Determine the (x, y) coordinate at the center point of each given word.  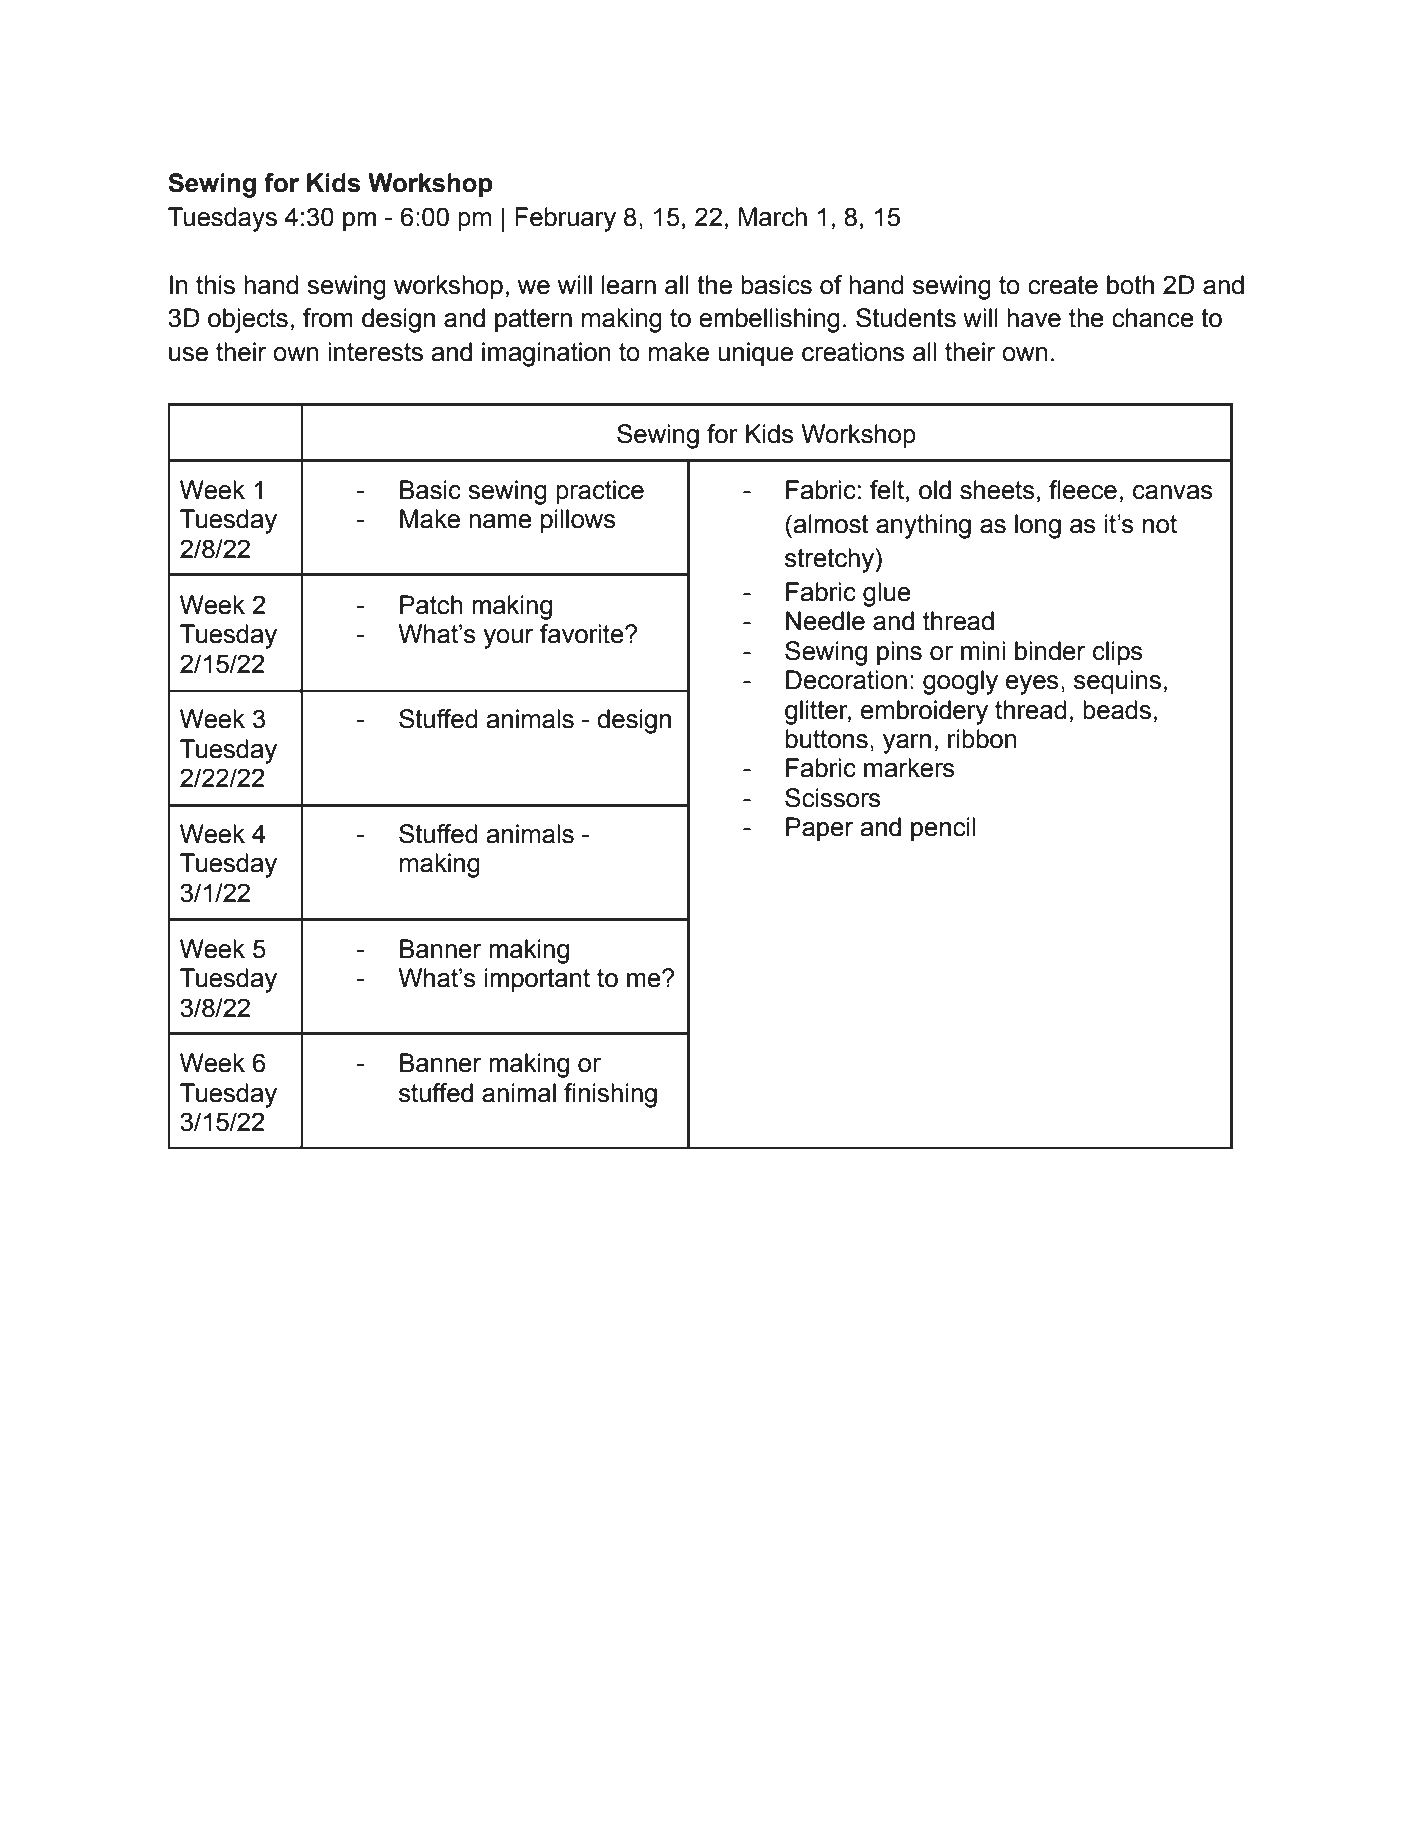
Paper (819, 829)
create (1063, 285)
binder (1050, 651)
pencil (943, 829)
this (215, 285)
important (537, 980)
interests (375, 352)
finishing (610, 1095)
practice (600, 492)
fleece (1083, 490)
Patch (431, 605)
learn (629, 285)
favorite (583, 634)
